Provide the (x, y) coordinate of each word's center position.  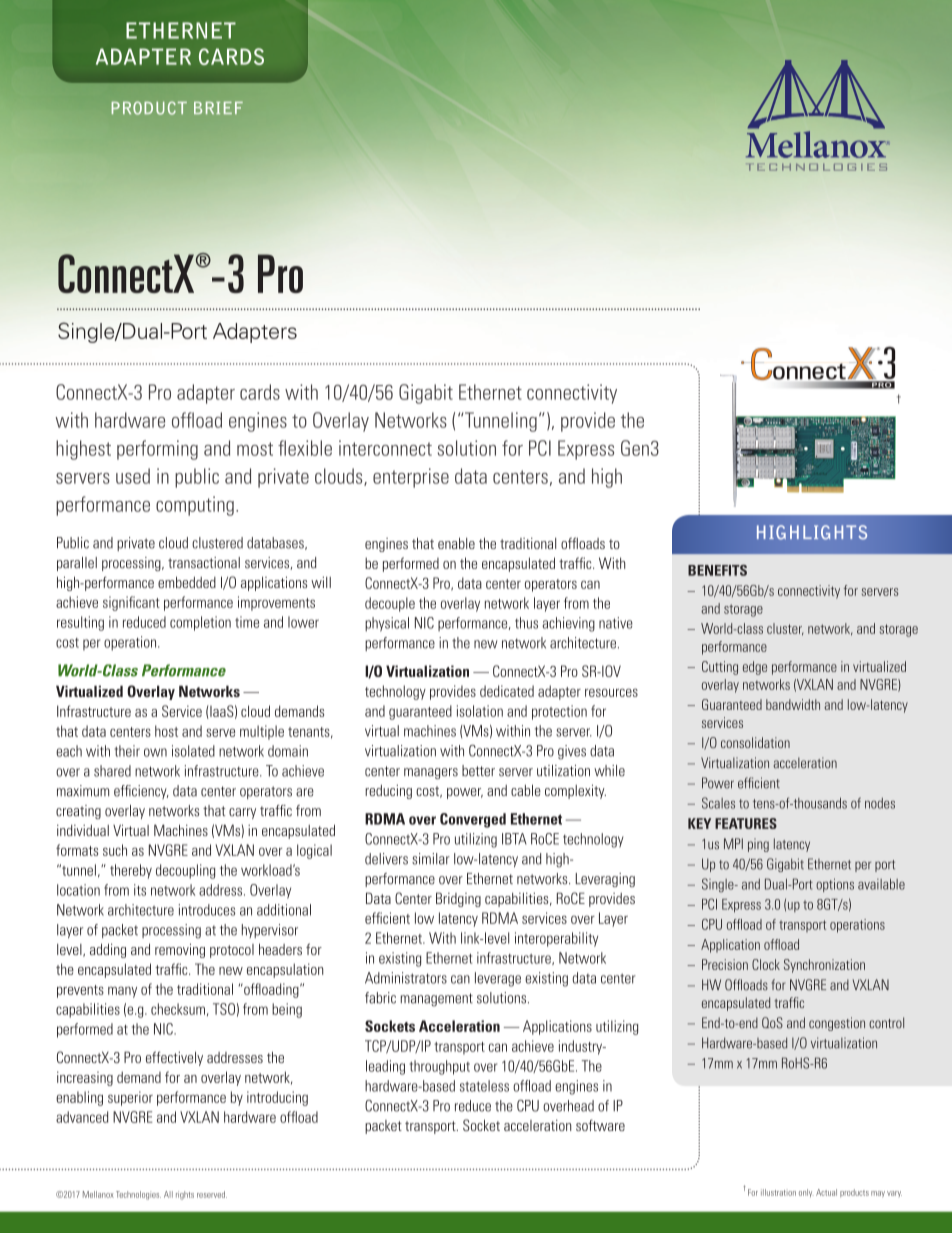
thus (526, 623)
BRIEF (218, 108)
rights (185, 1195)
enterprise (411, 478)
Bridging (458, 899)
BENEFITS (717, 570)
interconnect (385, 448)
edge (755, 668)
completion (200, 623)
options (835, 885)
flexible (305, 448)
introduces (207, 910)
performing (157, 450)
